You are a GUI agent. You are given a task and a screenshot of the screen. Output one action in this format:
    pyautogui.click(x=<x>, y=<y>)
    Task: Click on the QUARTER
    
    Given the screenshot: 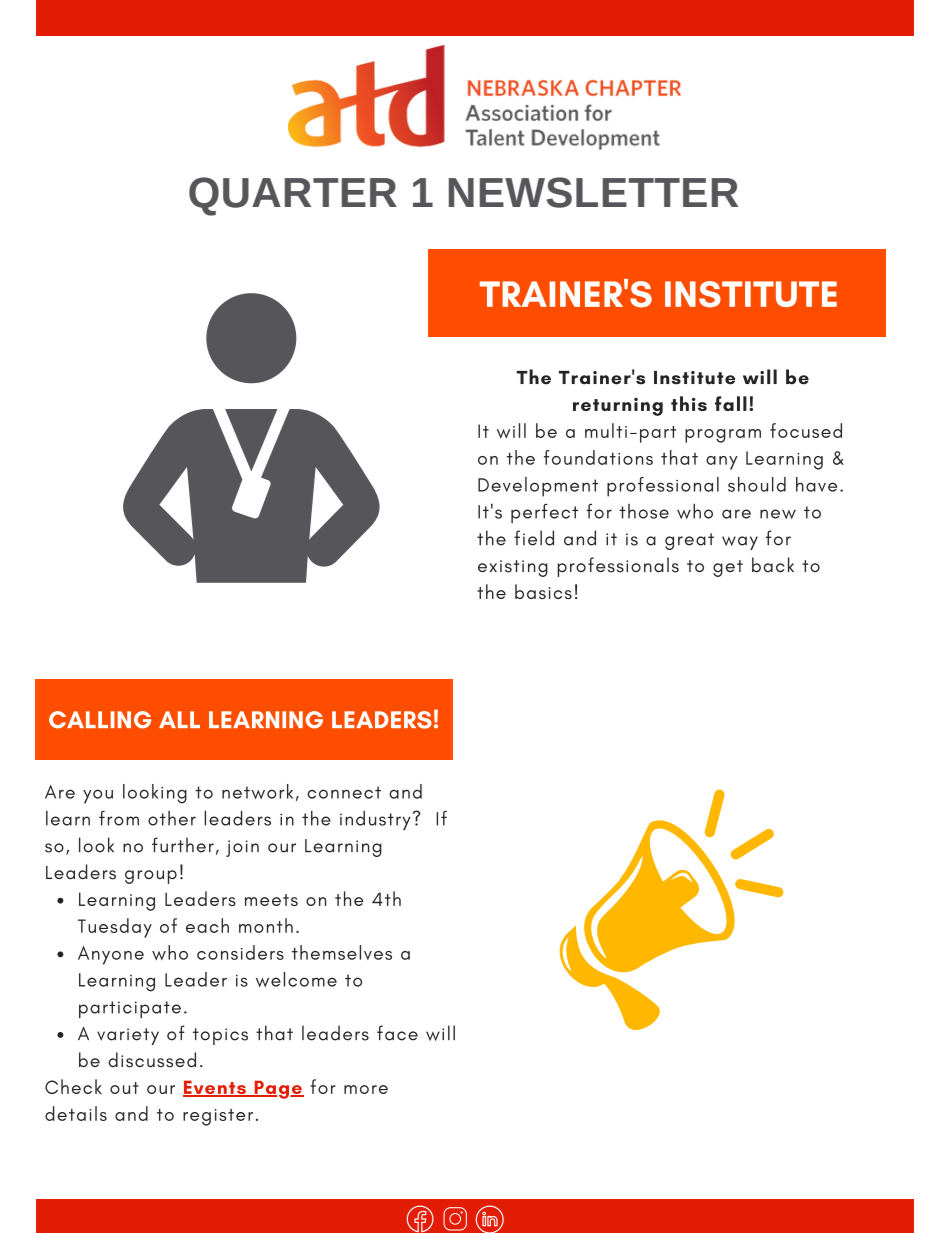 What is the action you would take?
    pyautogui.click(x=293, y=196)
